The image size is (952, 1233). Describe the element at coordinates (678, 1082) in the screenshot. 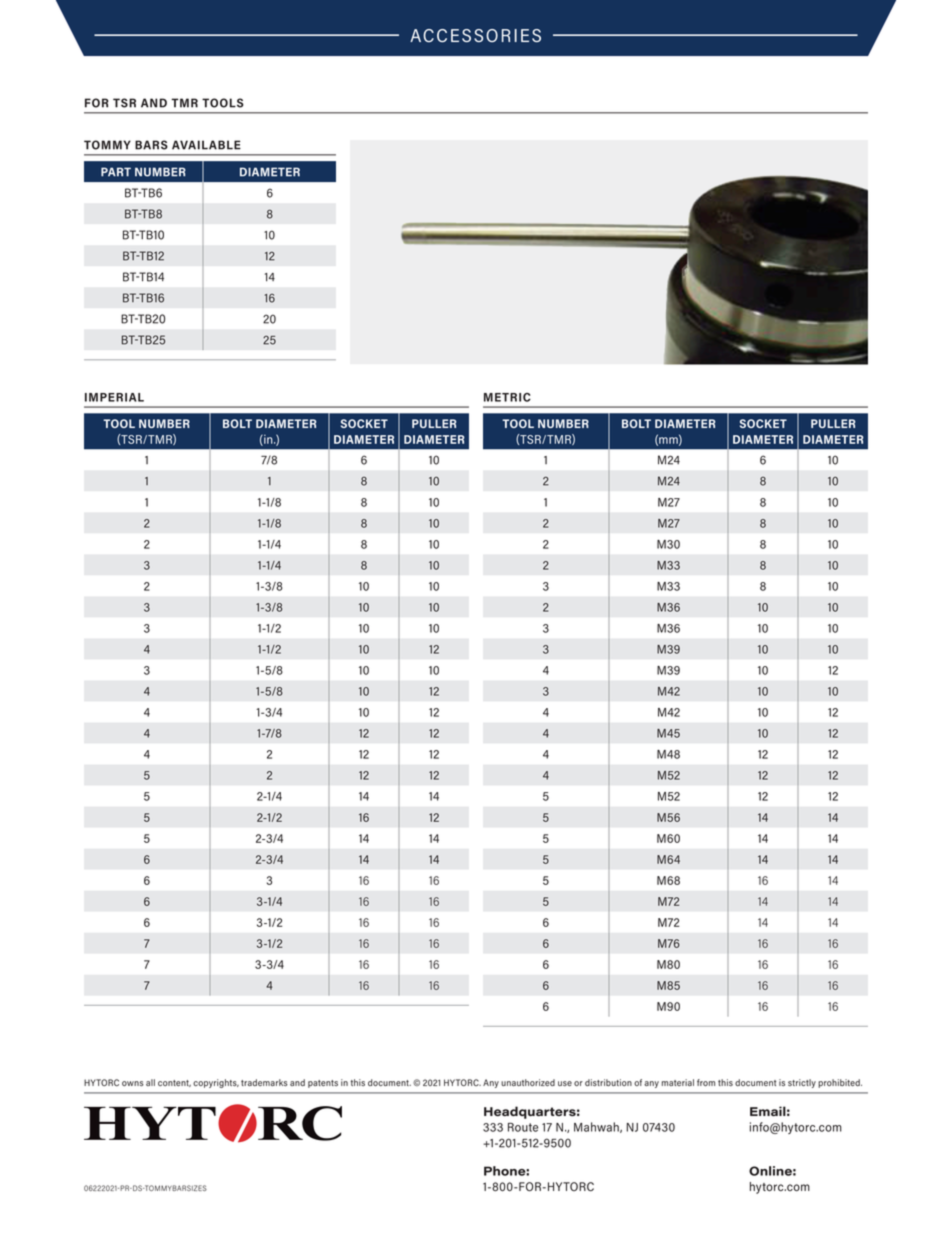

I see `material` at that location.
